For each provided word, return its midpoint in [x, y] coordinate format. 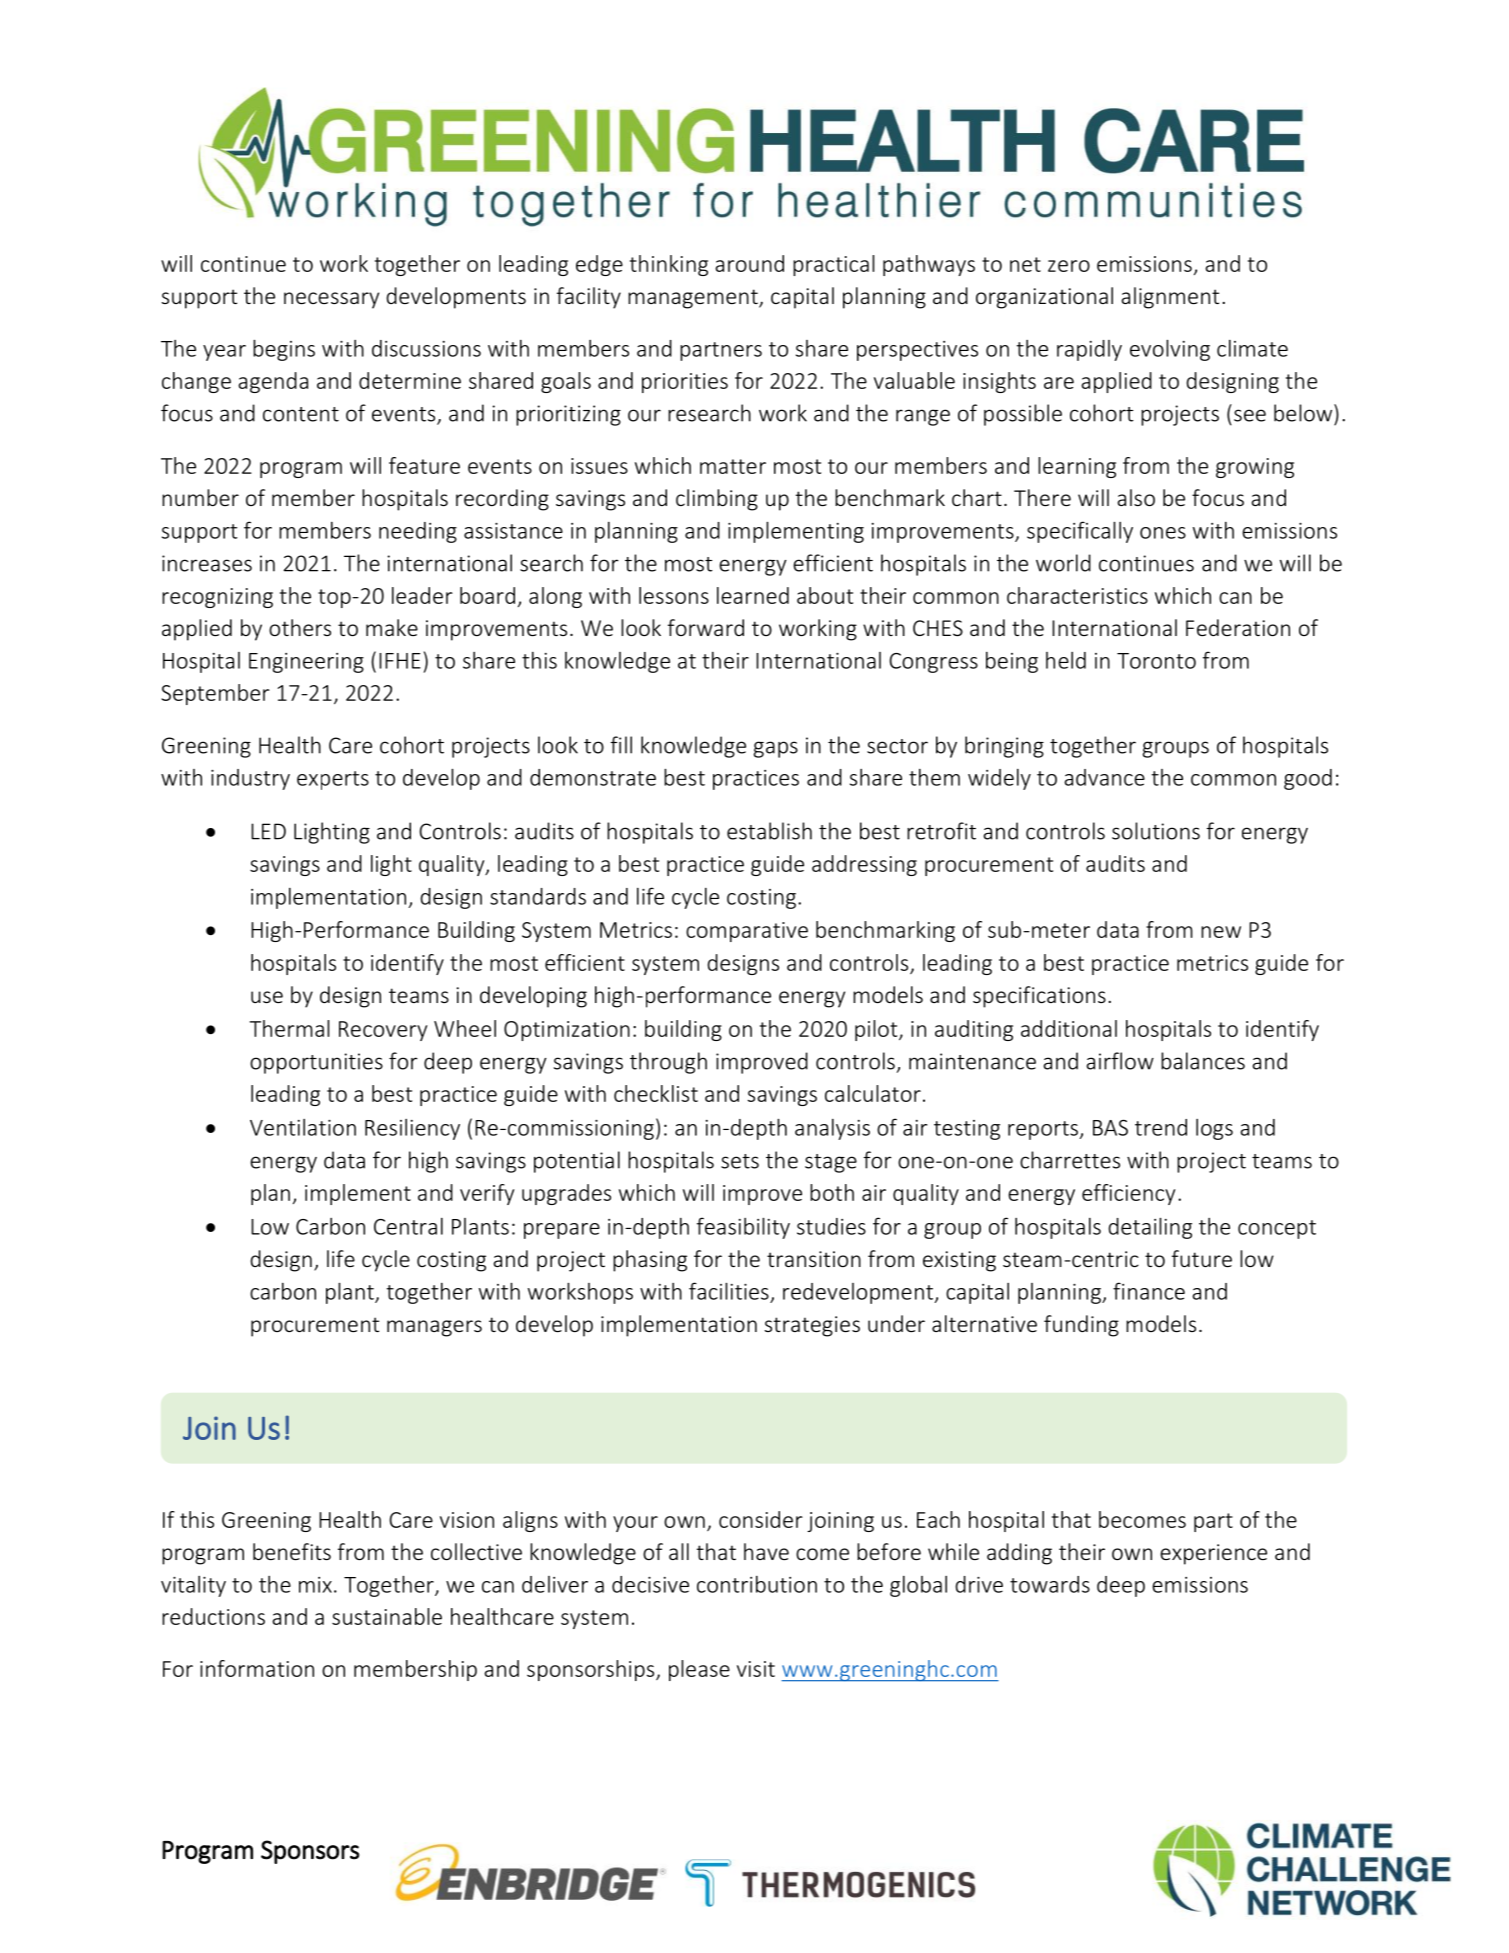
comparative [747, 932]
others [300, 627]
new [1221, 932]
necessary [331, 300]
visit [756, 1669]
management [694, 299]
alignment [1170, 298]
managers [434, 1328]
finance [1149, 1291]
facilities [729, 1291]
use [267, 997]
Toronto [1156, 661]
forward [706, 627]
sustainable [387, 1616]
